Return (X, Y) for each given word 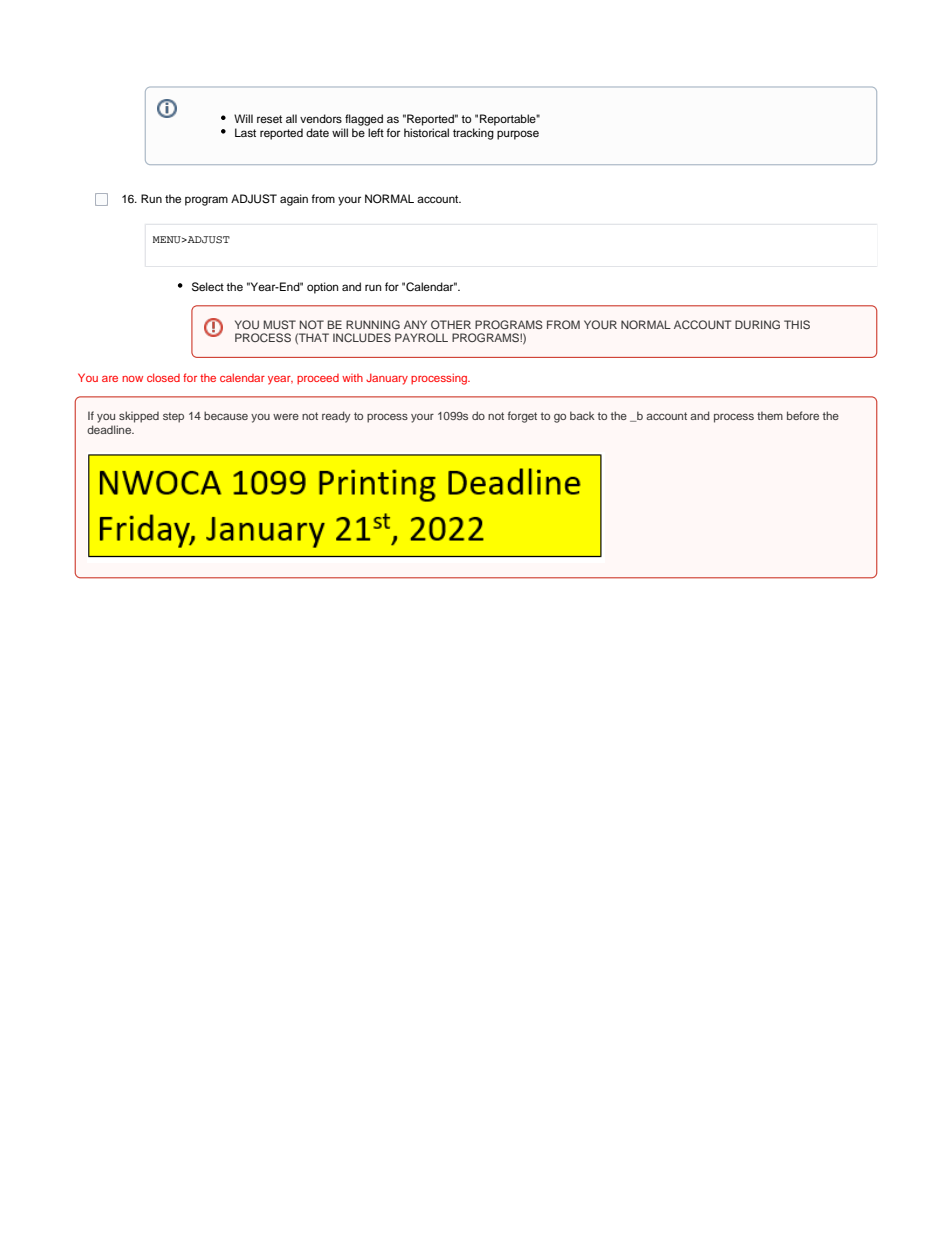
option (322, 288)
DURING (757, 324)
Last (245, 132)
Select (208, 287)
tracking (473, 134)
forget (522, 417)
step (173, 417)
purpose (518, 135)
